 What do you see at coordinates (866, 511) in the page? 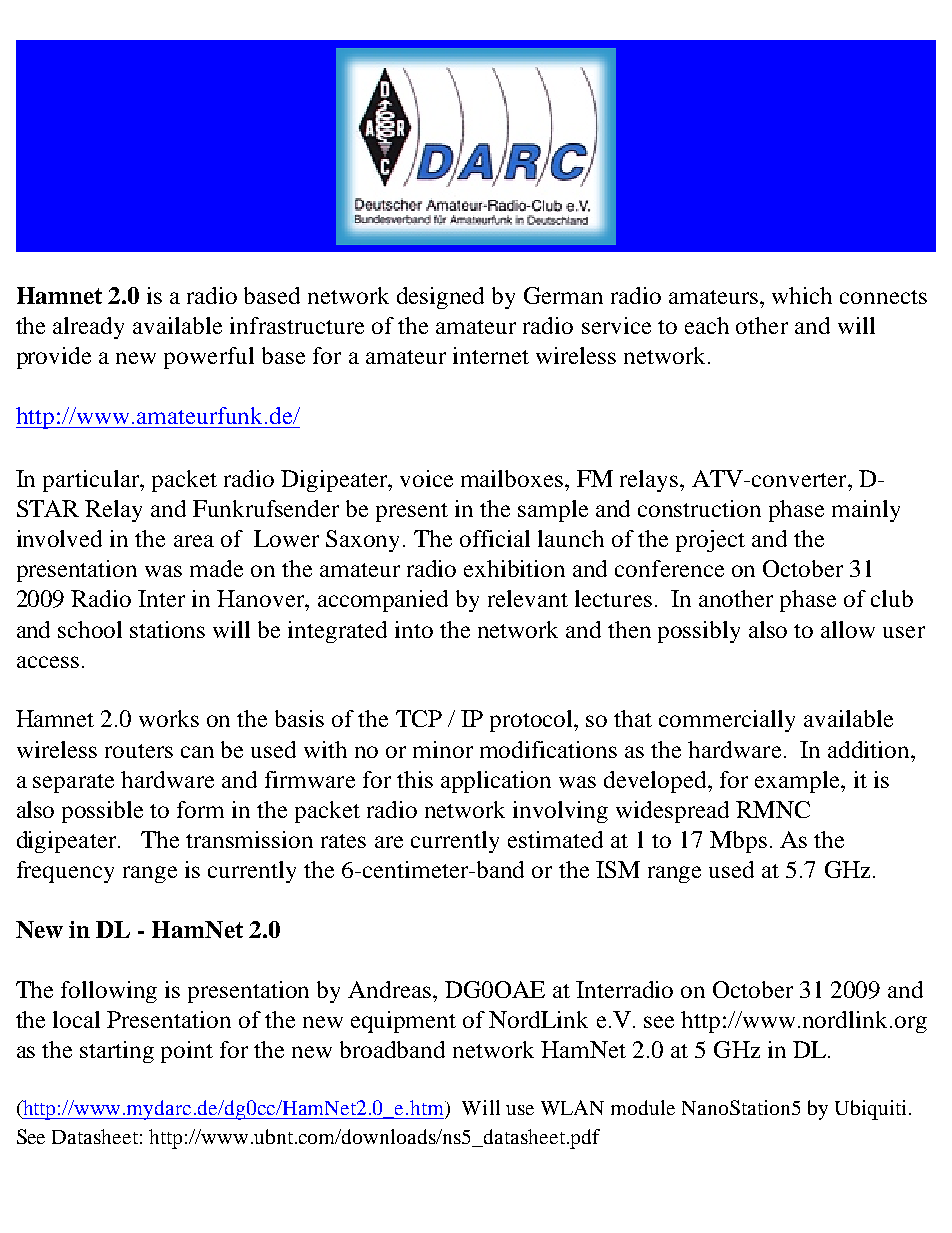
I see `mainly` at bounding box center [866, 511].
